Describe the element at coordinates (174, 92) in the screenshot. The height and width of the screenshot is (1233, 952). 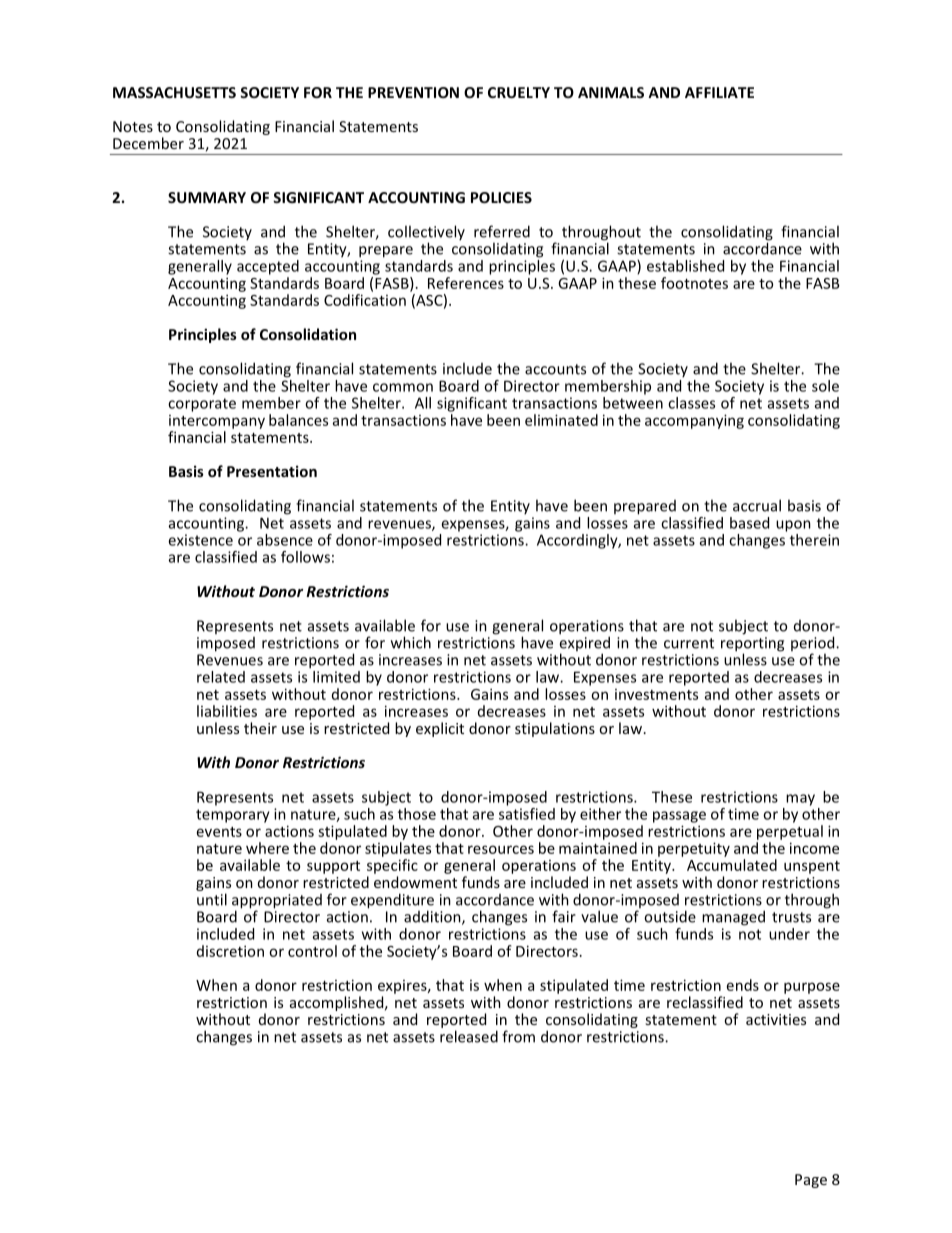
I see `MASSACHUSETTS` at that location.
